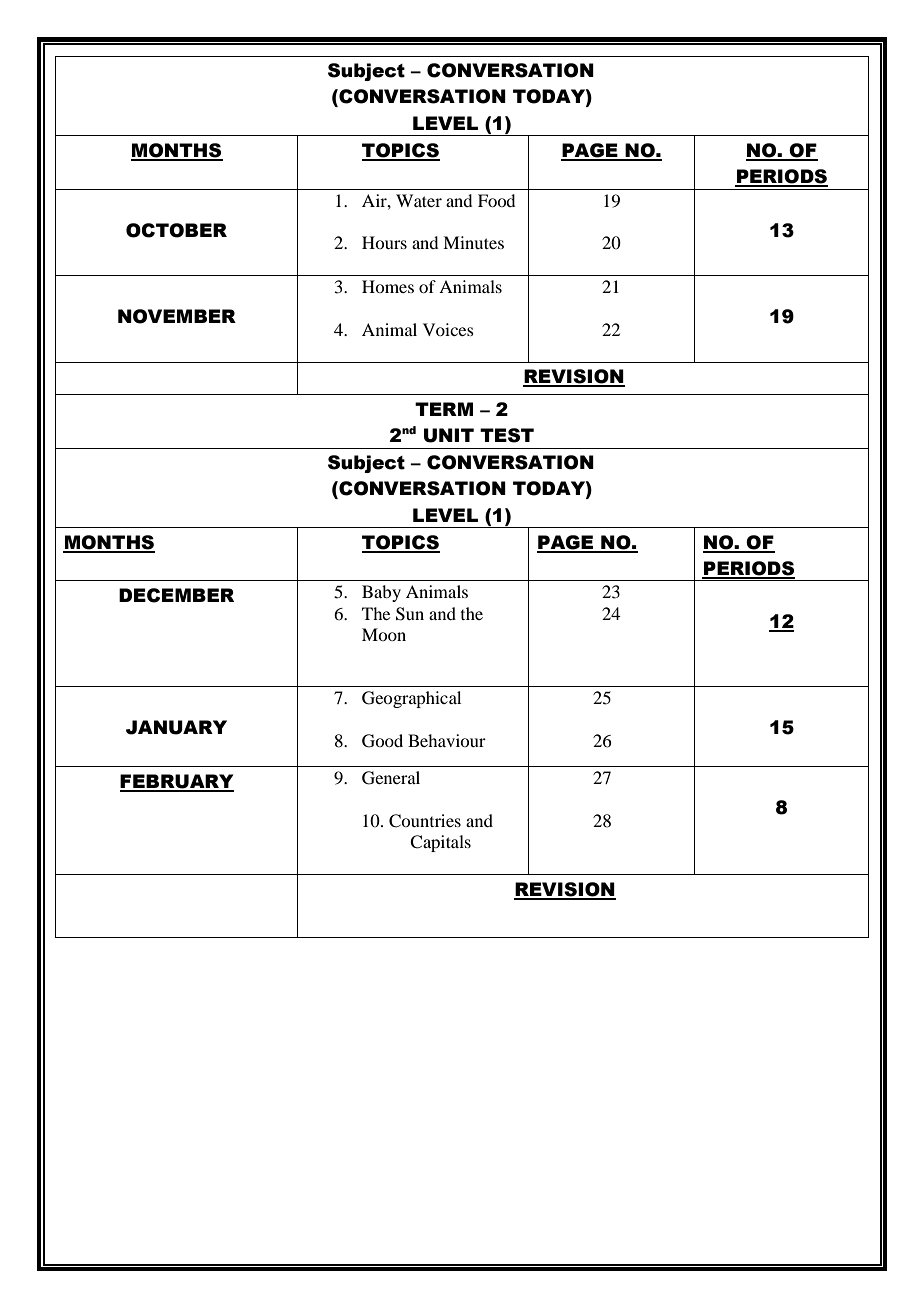 The width and height of the screenshot is (924, 1308). Describe the element at coordinates (176, 595) in the screenshot. I see `DECEMBER` at that location.
